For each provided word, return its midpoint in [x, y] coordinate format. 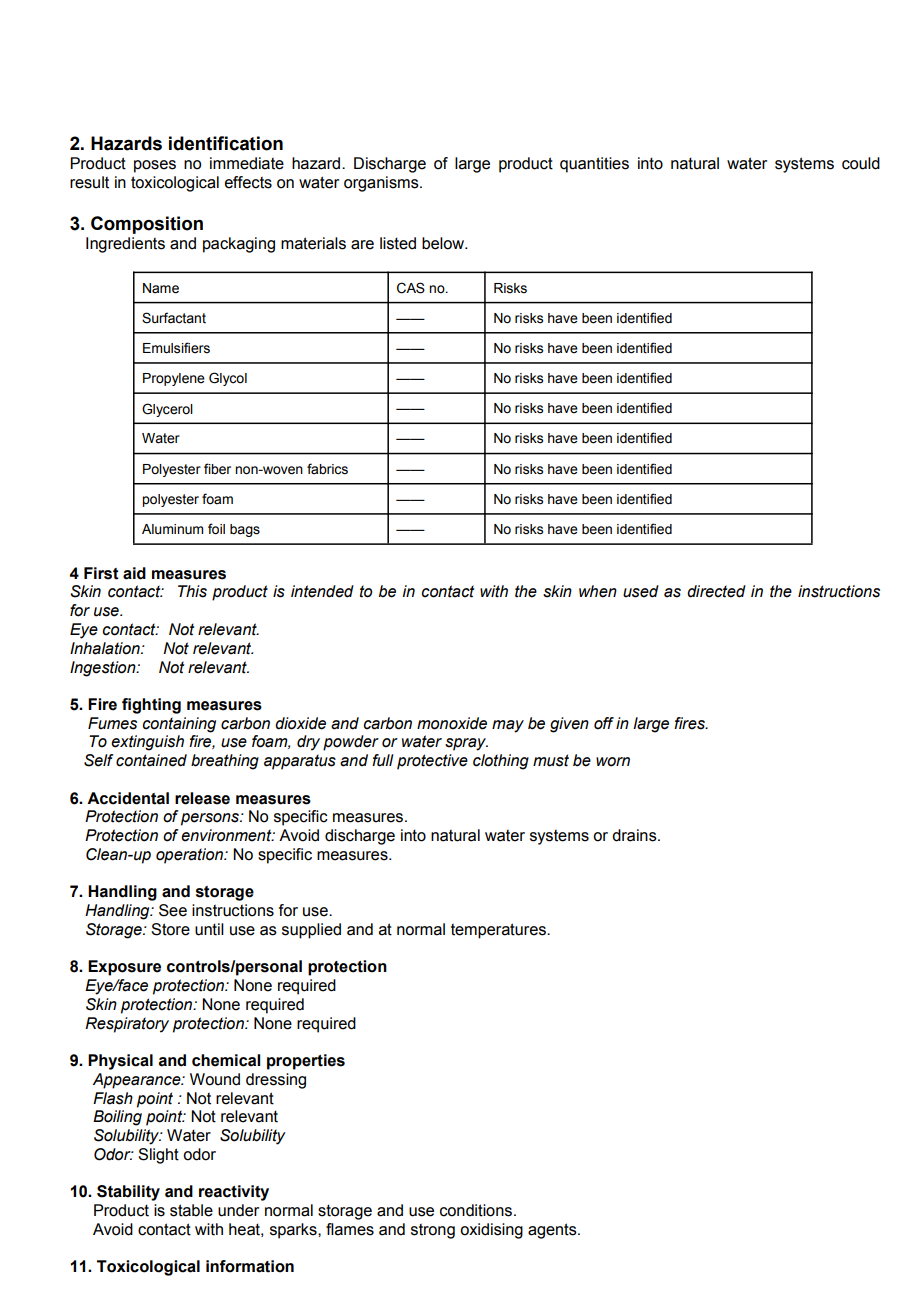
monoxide [452, 723]
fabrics [327, 469]
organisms [382, 184]
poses [155, 166]
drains [635, 835]
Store [170, 929]
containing [179, 725]
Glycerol [167, 410]
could [861, 163]
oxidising [491, 1231]
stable [191, 1210]
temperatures [499, 931]
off [604, 723]
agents [553, 1231]
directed [716, 591]
